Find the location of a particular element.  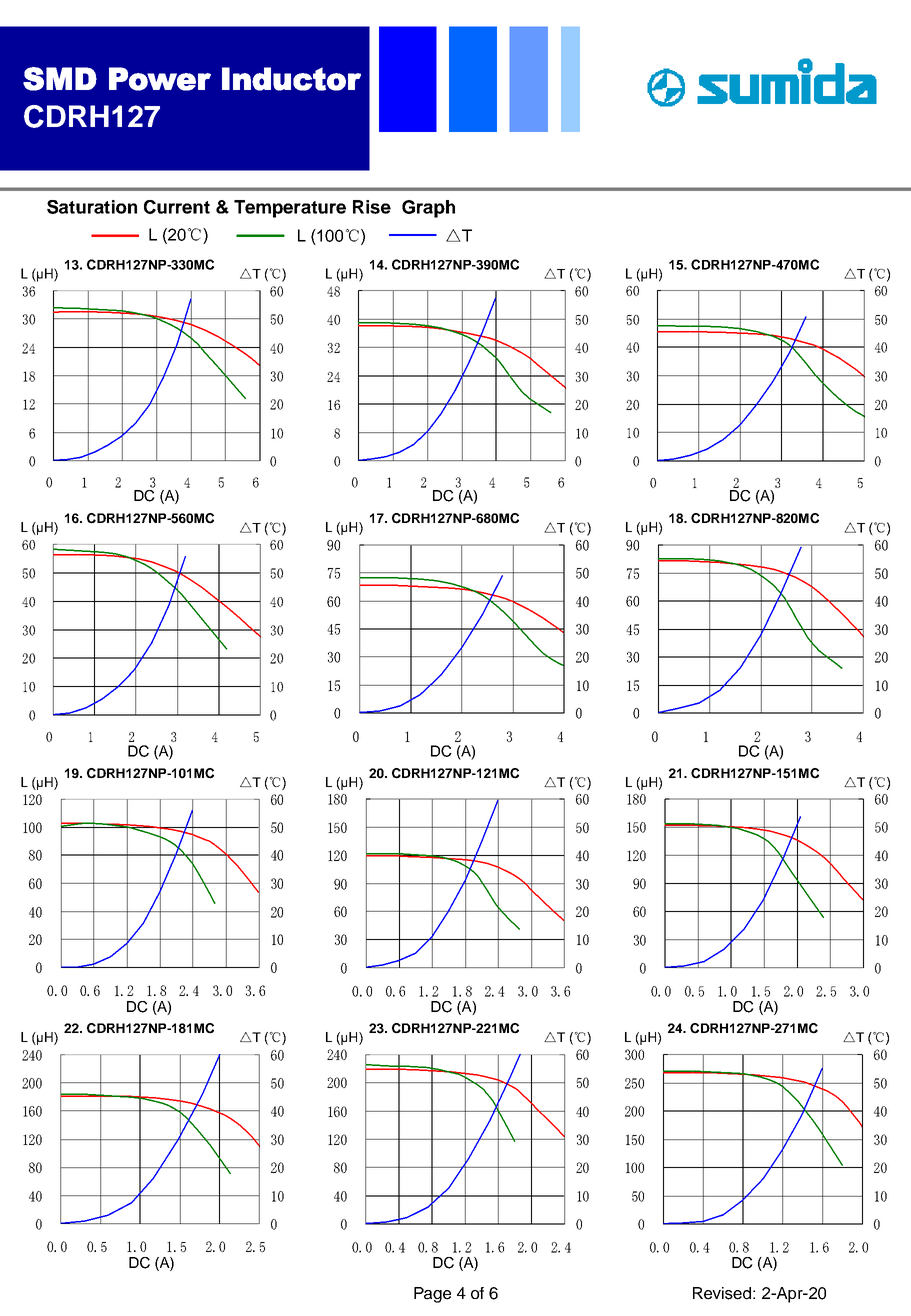

Page is located at coordinates (432, 1295).
